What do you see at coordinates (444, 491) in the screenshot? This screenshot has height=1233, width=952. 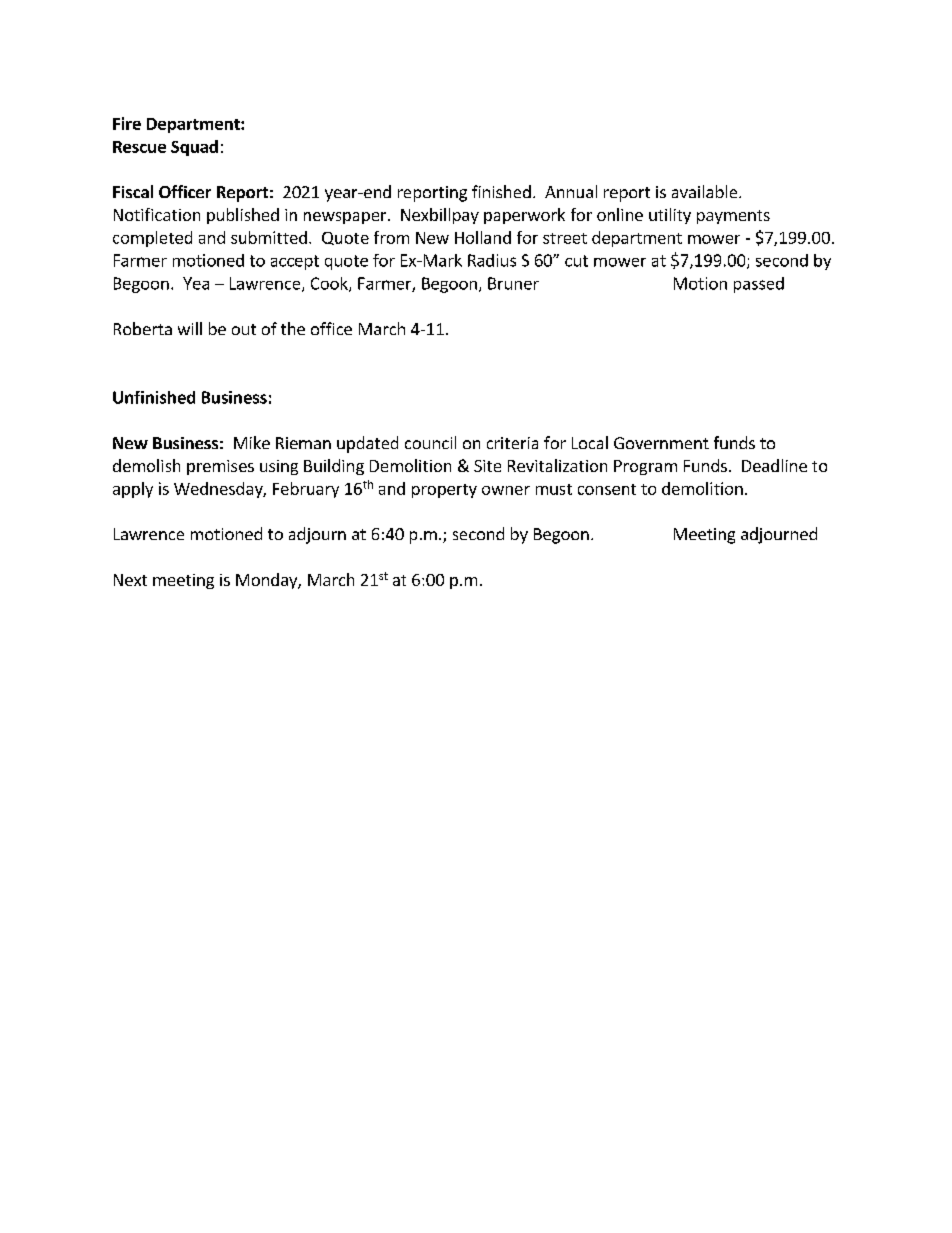 I see `property` at bounding box center [444, 491].
